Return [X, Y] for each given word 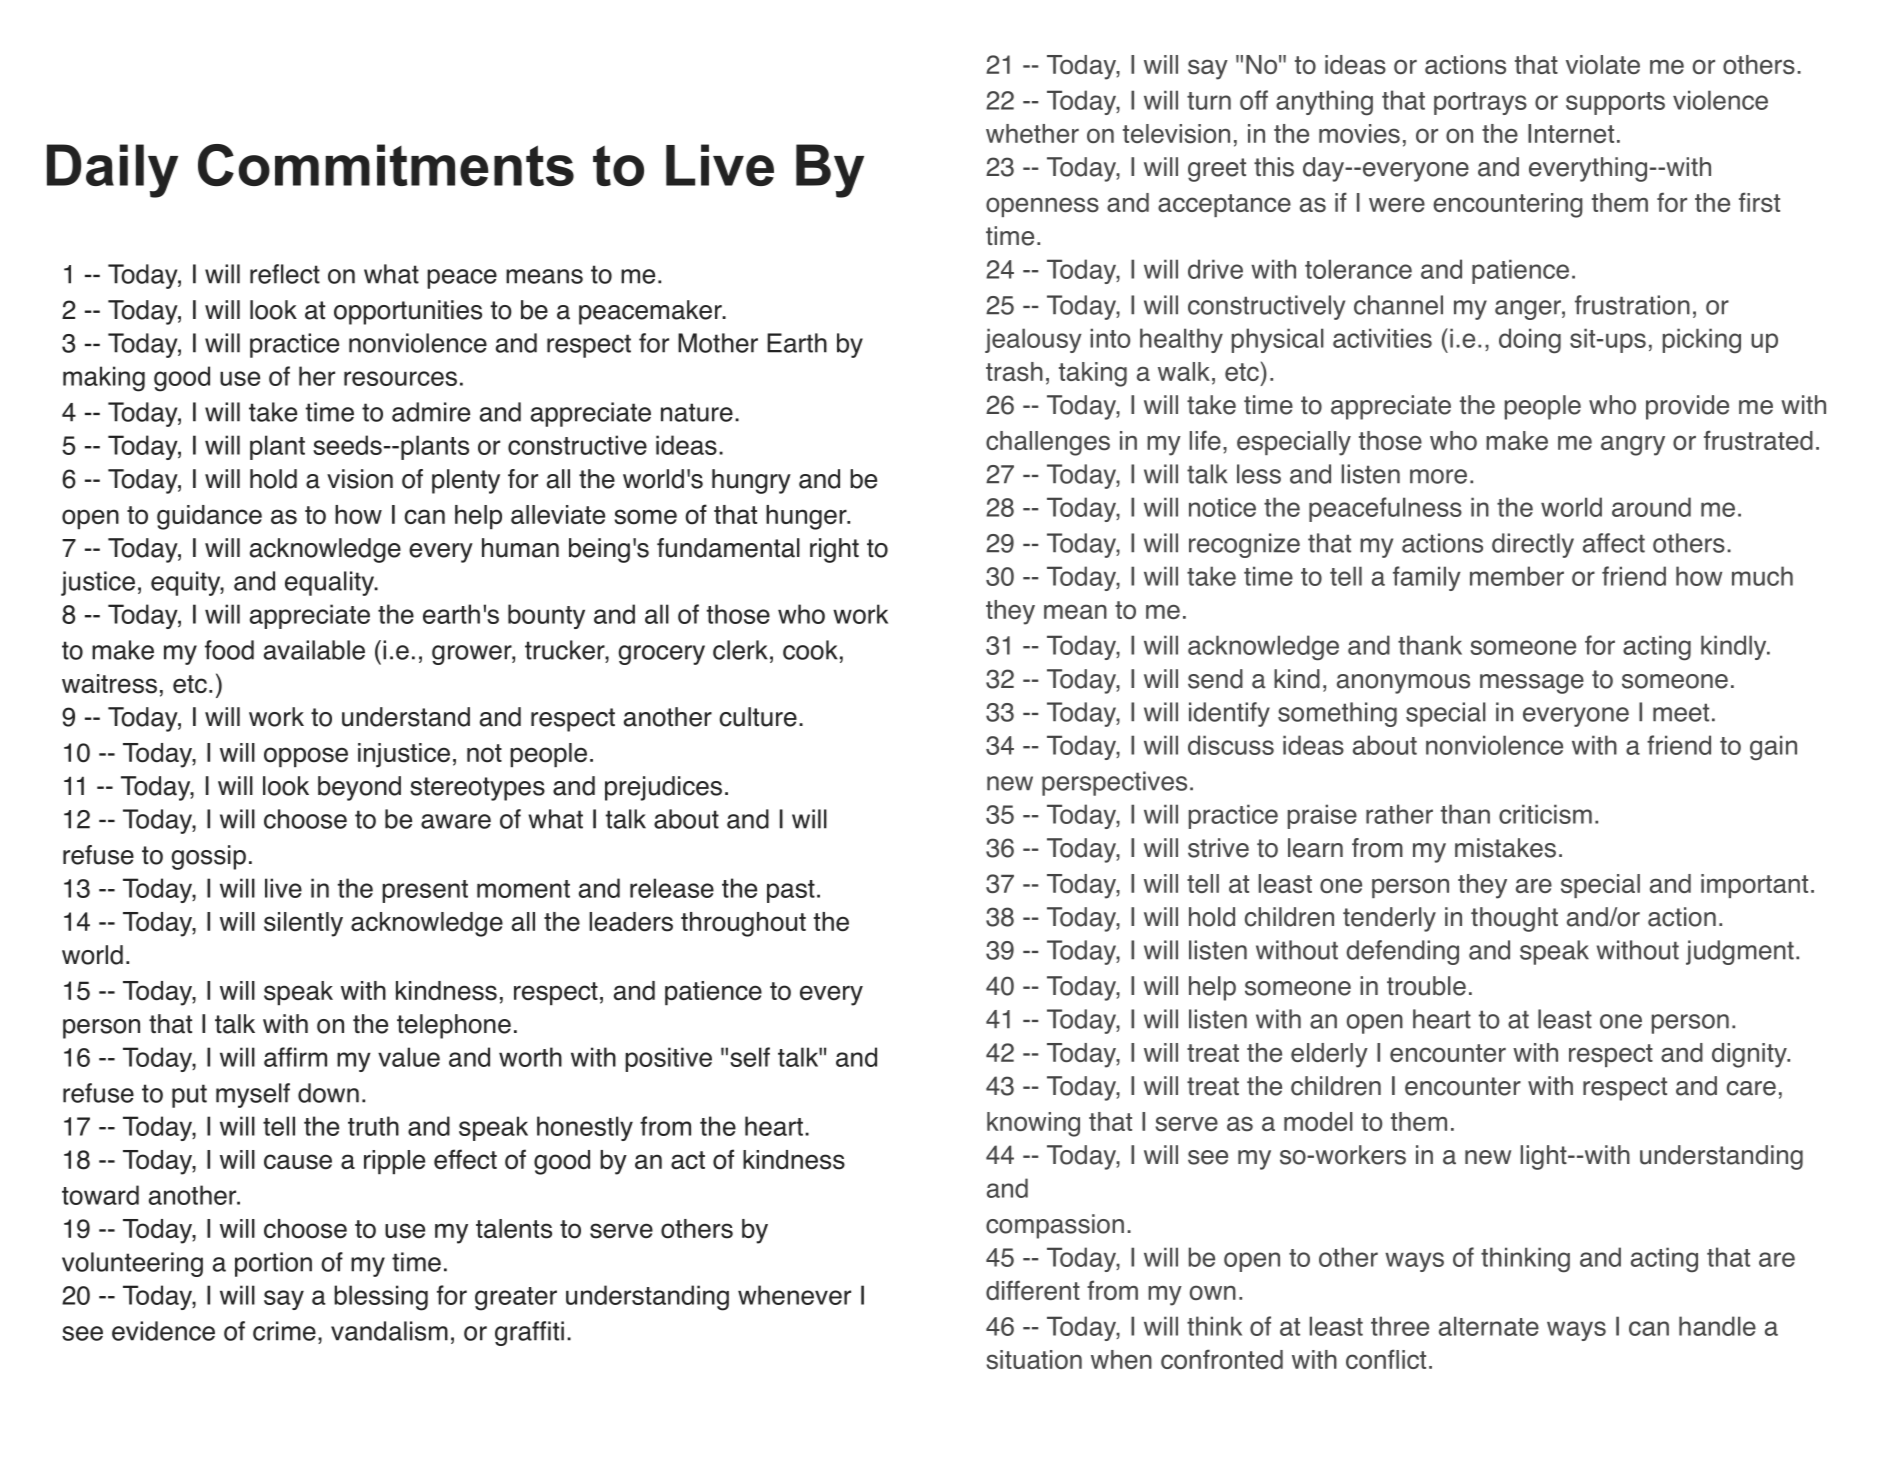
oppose [306, 757]
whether [1032, 133]
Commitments [386, 165]
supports [1615, 103]
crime [284, 1331]
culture [758, 717]
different [1033, 1290]
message [1532, 684]
